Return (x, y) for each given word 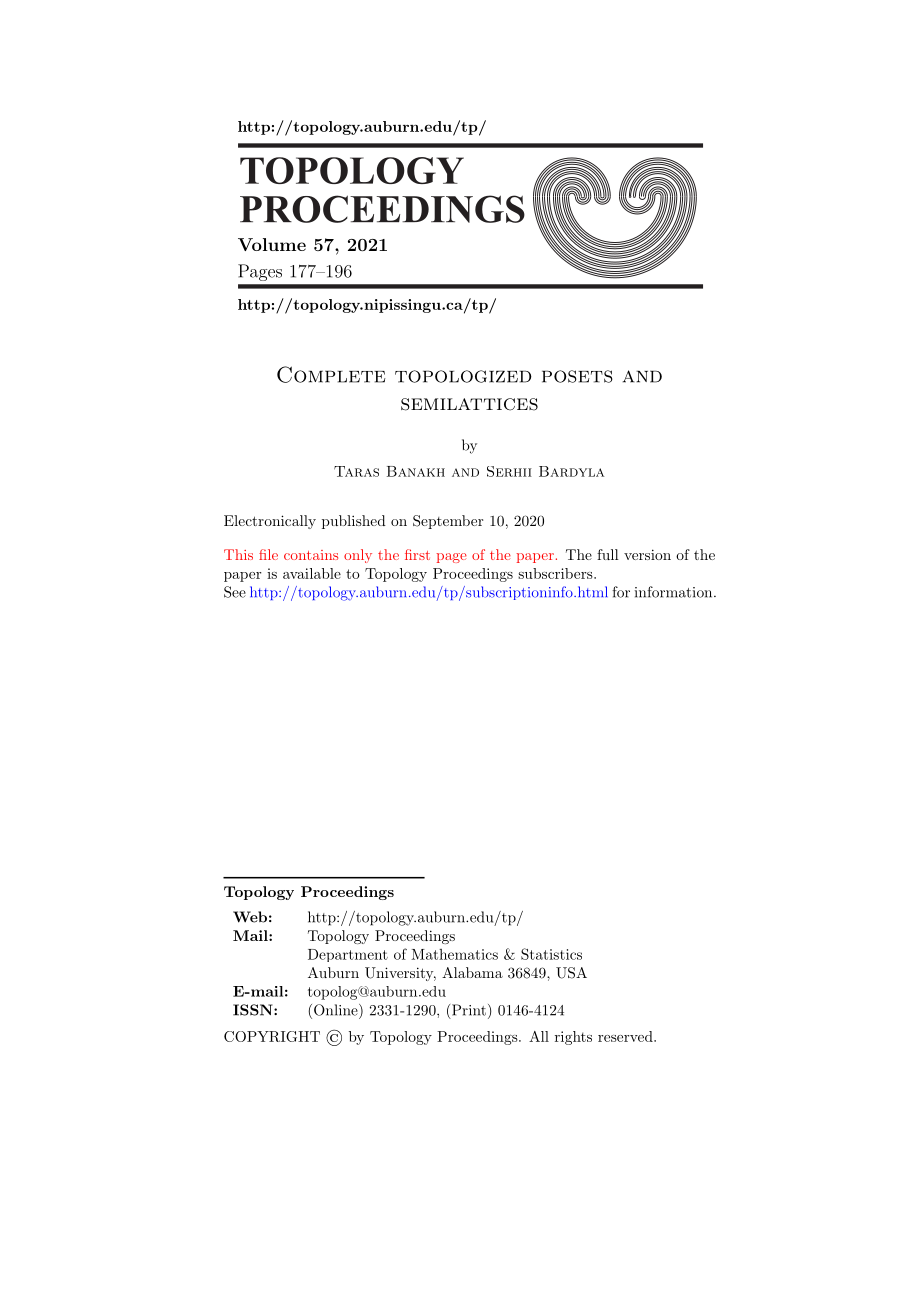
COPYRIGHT (272, 1036)
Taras (356, 471)
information (673, 592)
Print (469, 1010)
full (608, 554)
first (417, 554)
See (235, 592)
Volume (272, 244)
